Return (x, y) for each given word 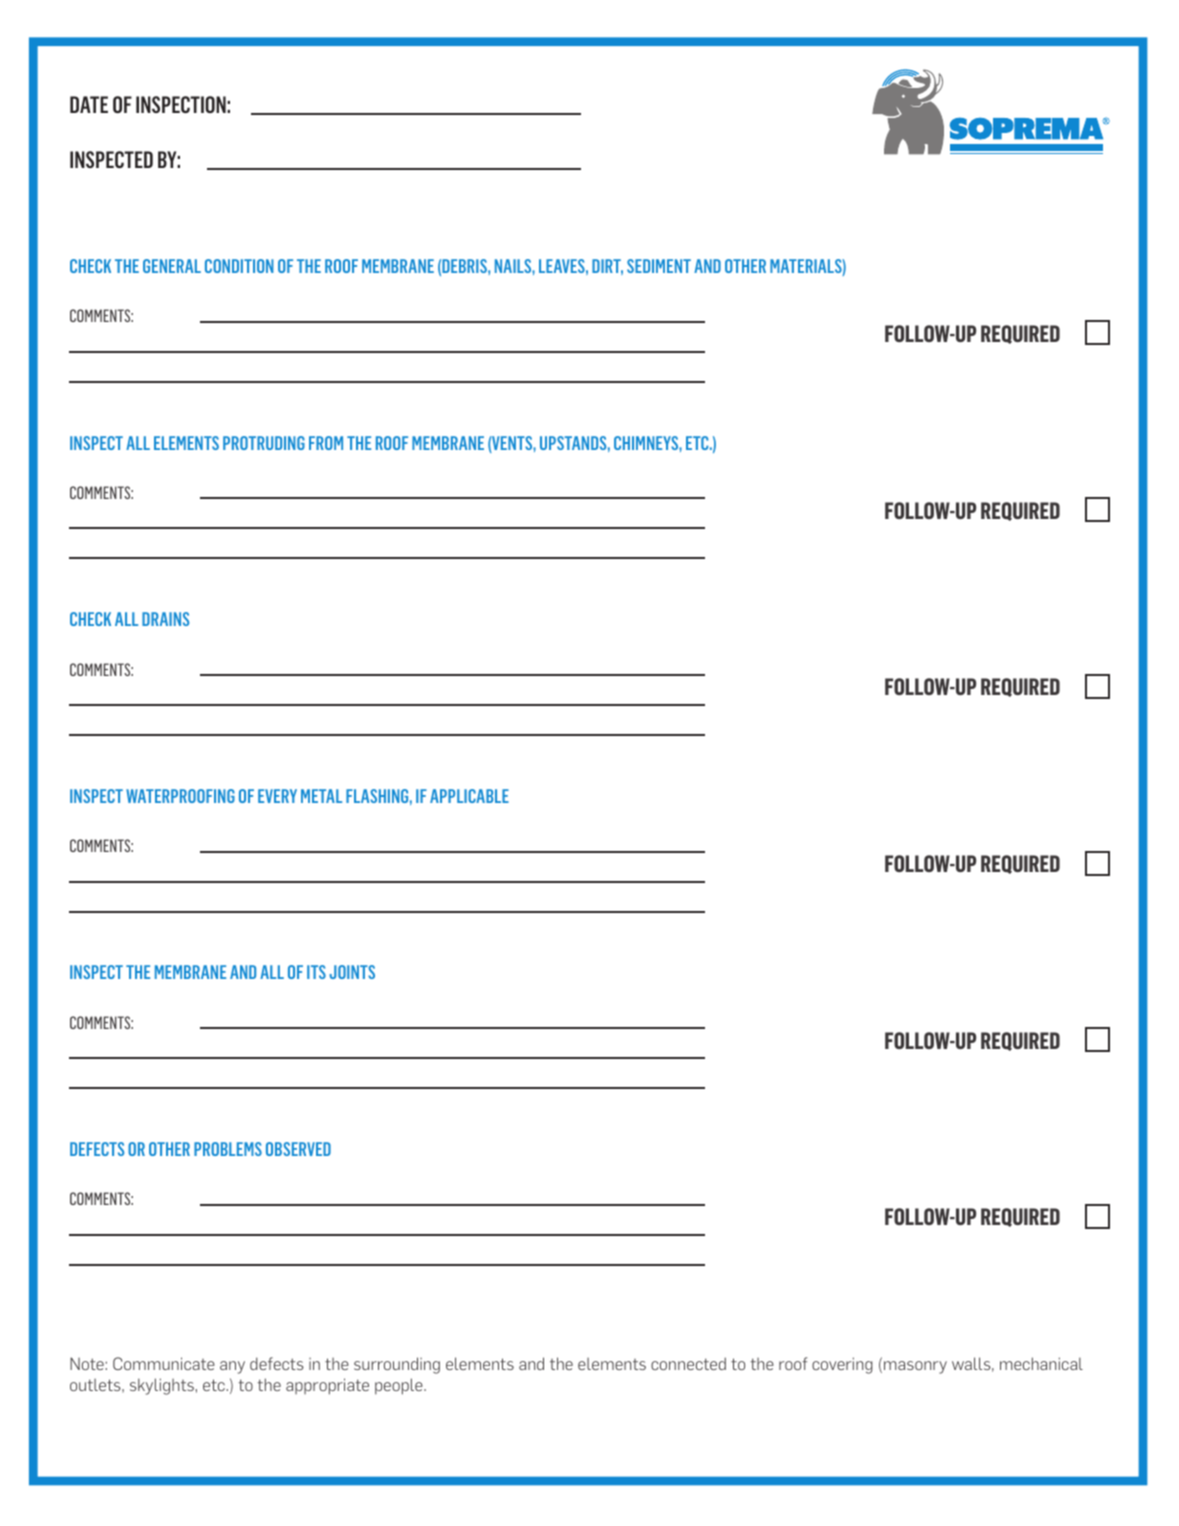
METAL (321, 796)
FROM (326, 443)
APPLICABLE (469, 796)
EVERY (277, 796)
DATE (89, 104)
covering (842, 1365)
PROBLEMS (228, 1149)
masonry (915, 1367)
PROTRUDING (264, 443)
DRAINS (165, 619)
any (232, 1367)
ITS (316, 972)
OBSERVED (298, 1149)
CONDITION (239, 266)
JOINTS (352, 972)
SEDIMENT (659, 266)
